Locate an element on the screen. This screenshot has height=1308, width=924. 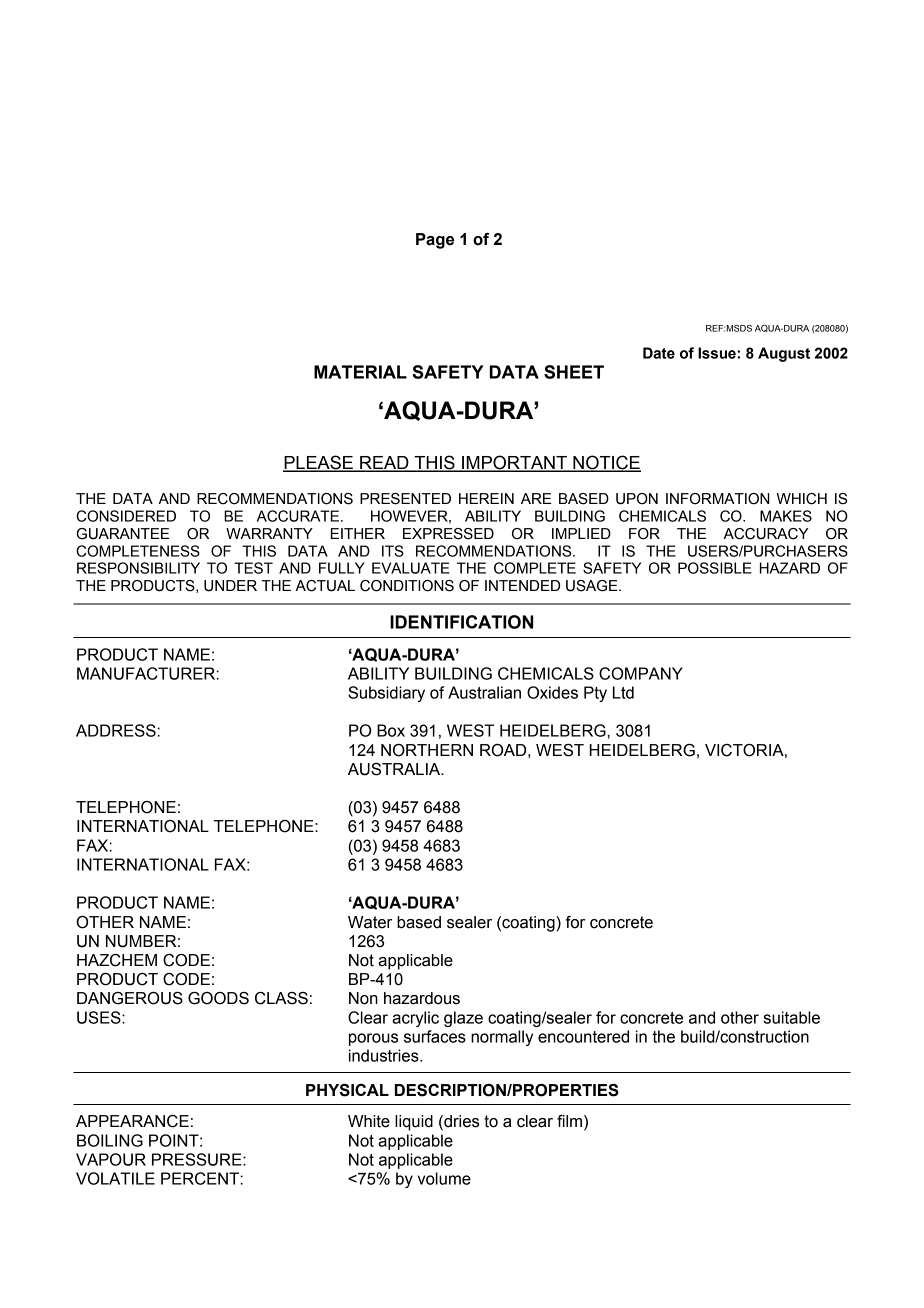
Issue is located at coordinates (718, 353).
